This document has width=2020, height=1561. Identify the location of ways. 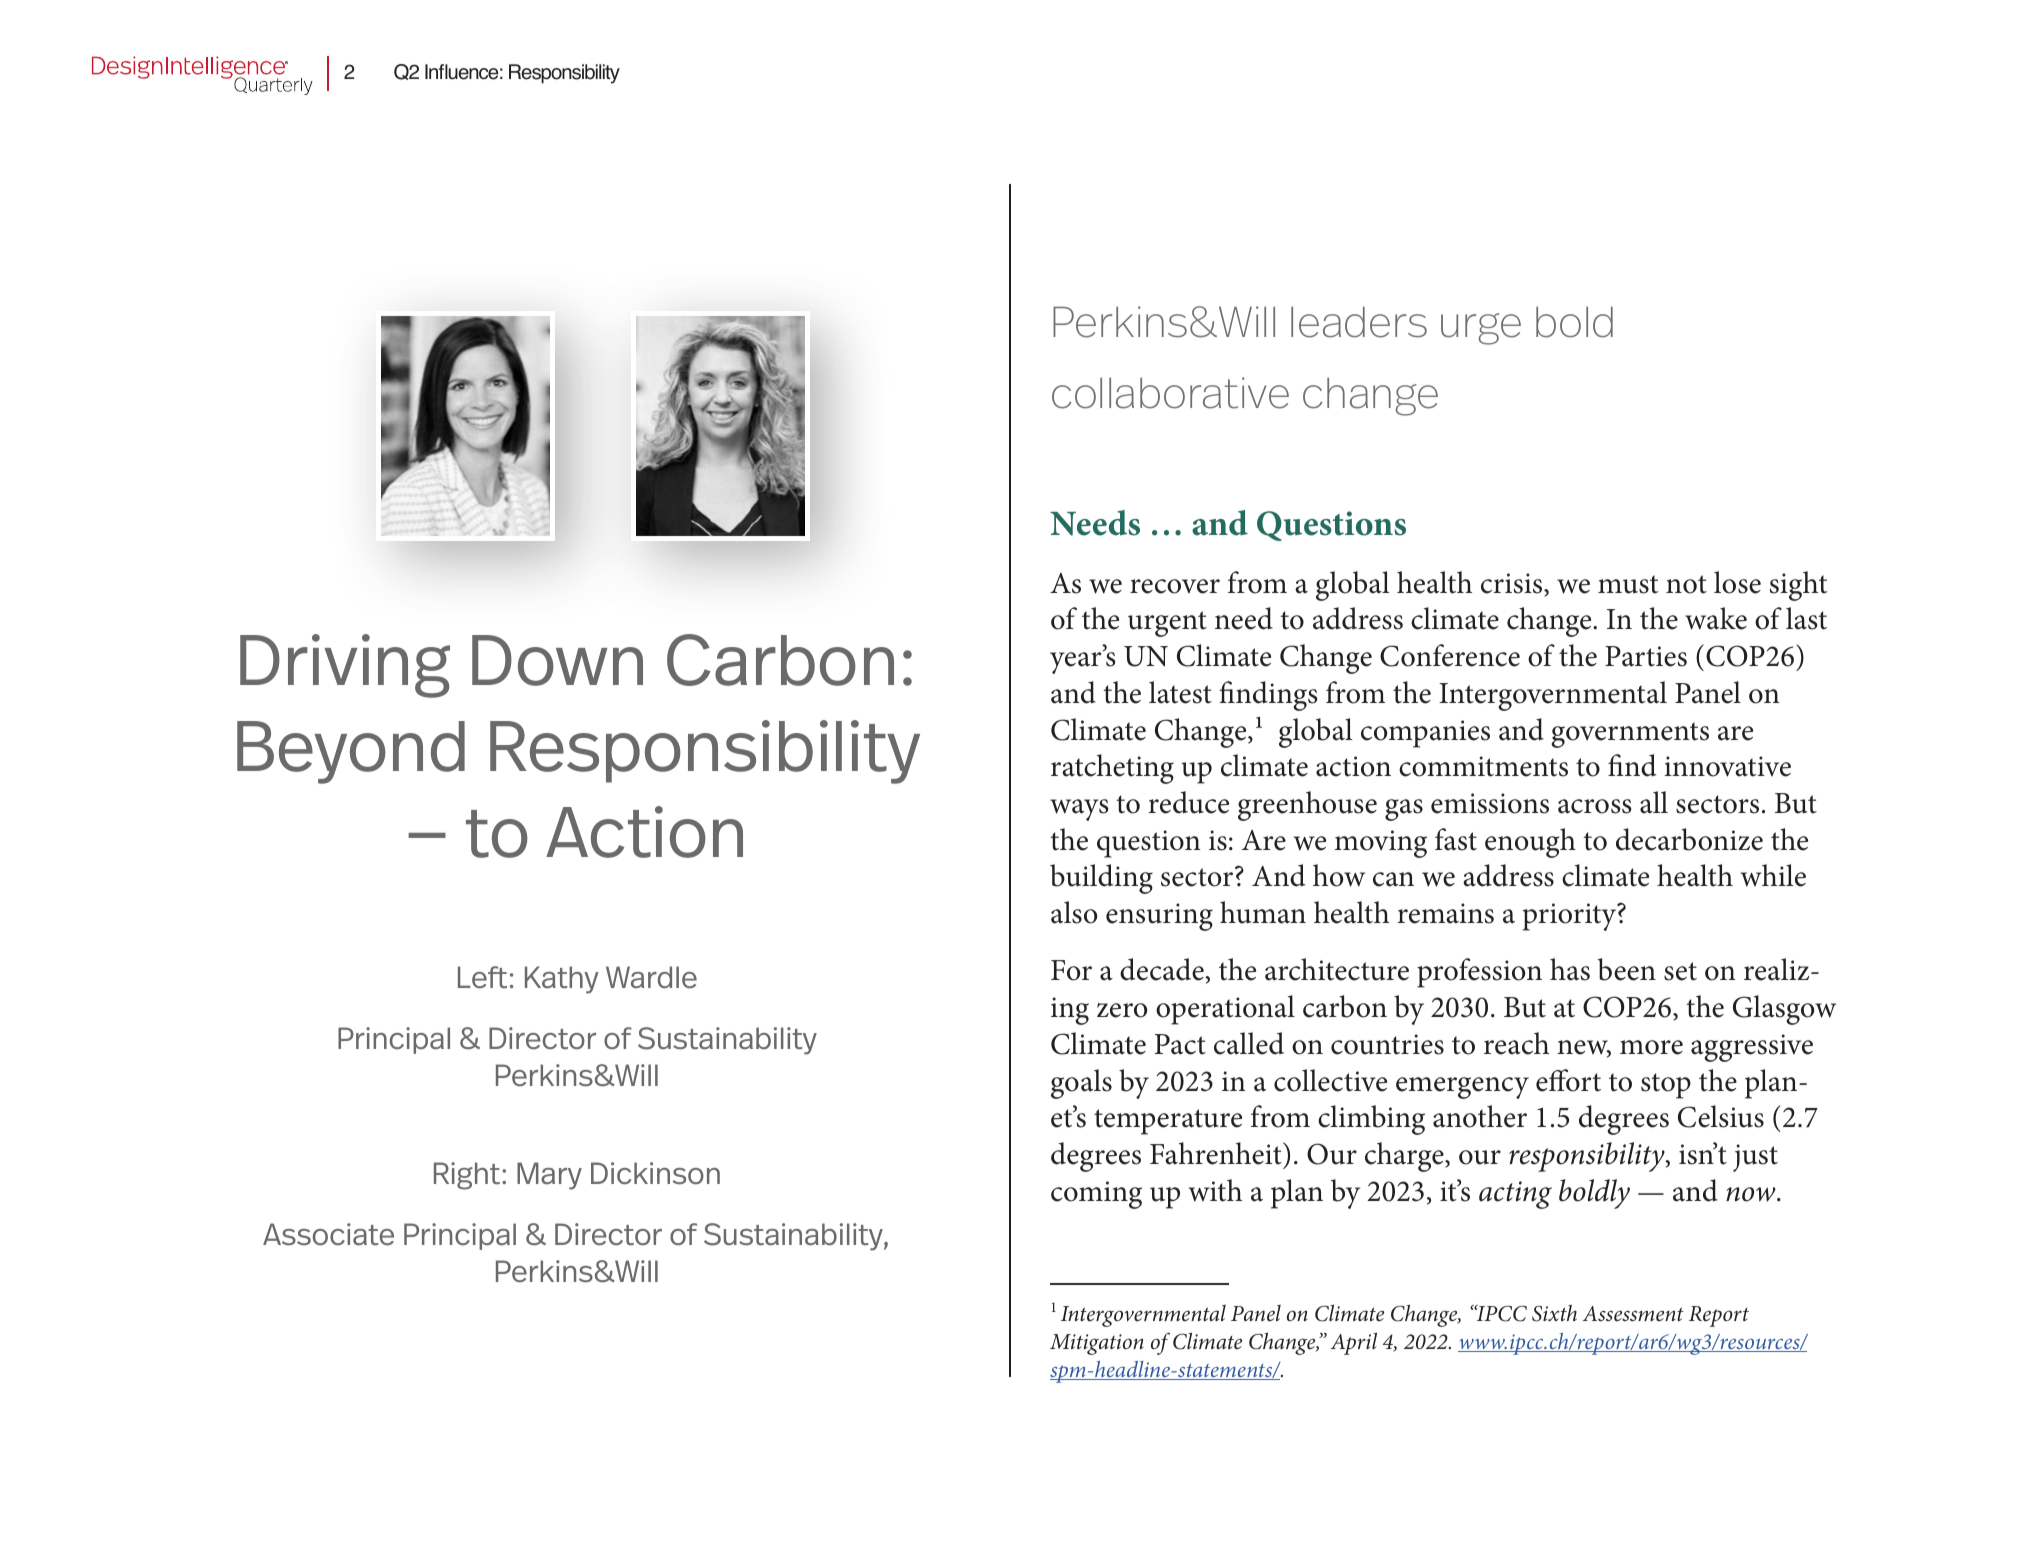
(1079, 810).
